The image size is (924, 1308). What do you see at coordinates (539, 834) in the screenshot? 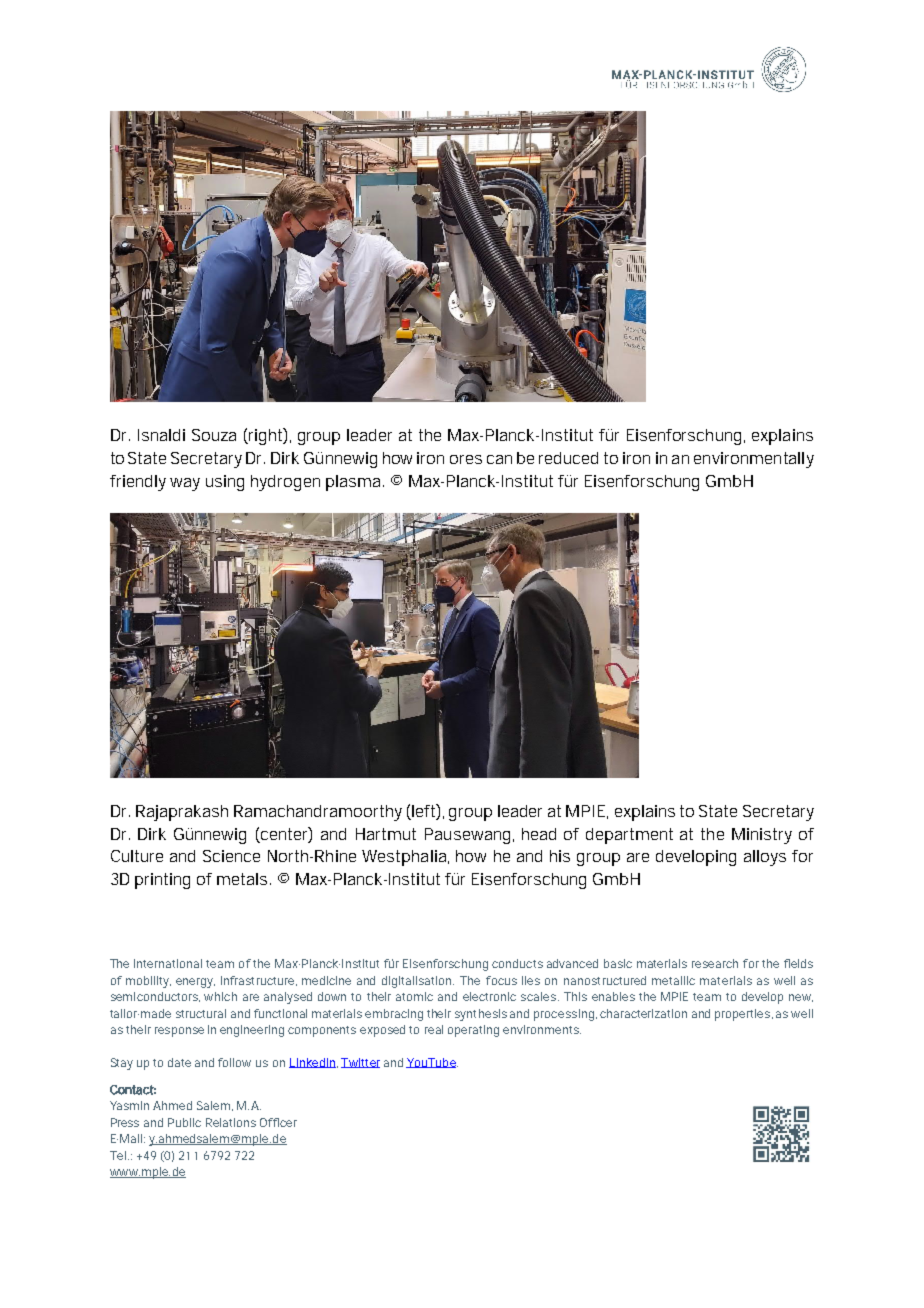
I see `head` at bounding box center [539, 834].
